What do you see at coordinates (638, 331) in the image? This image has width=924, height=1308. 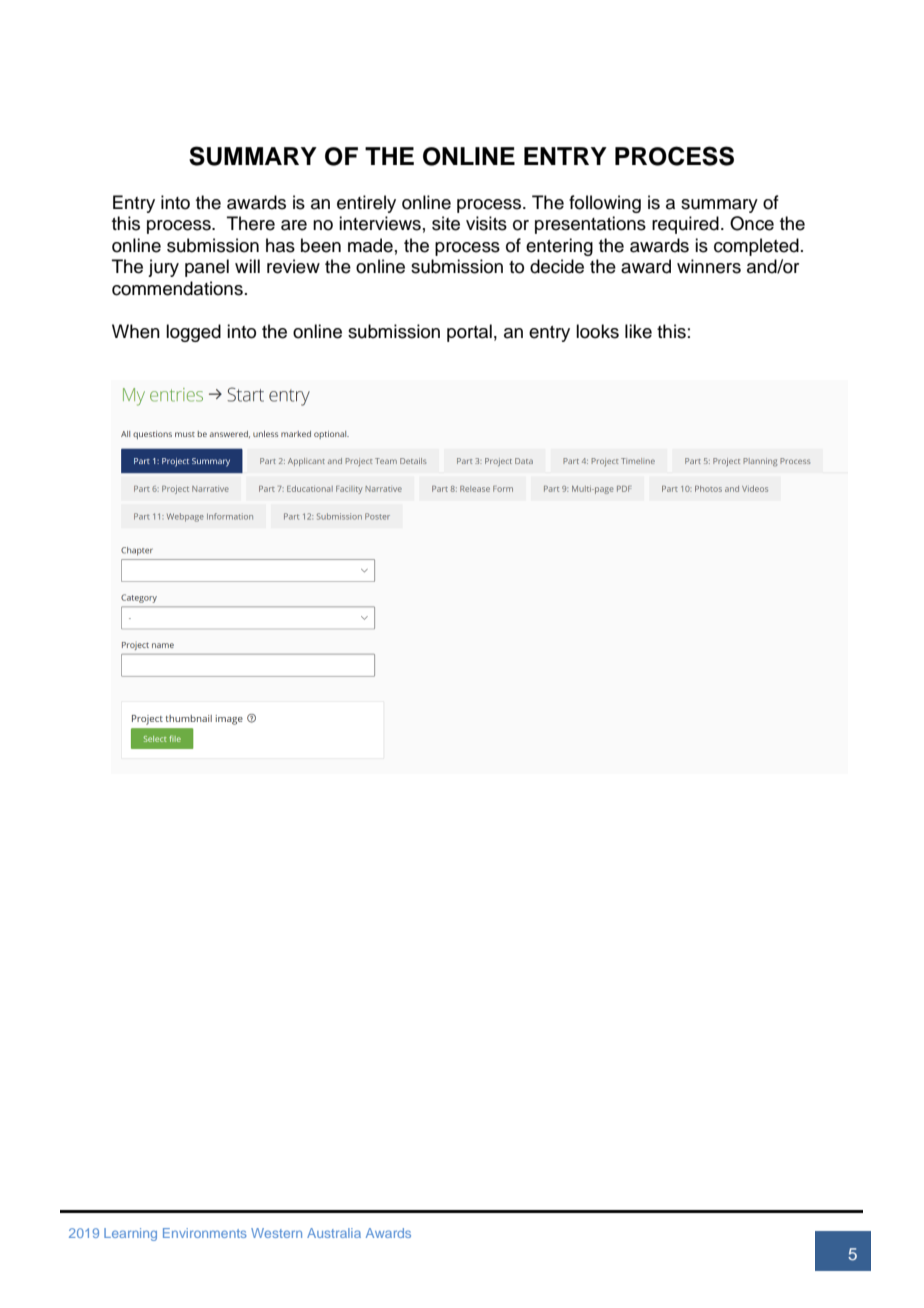 I see `like` at bounding box center [638, 331].
